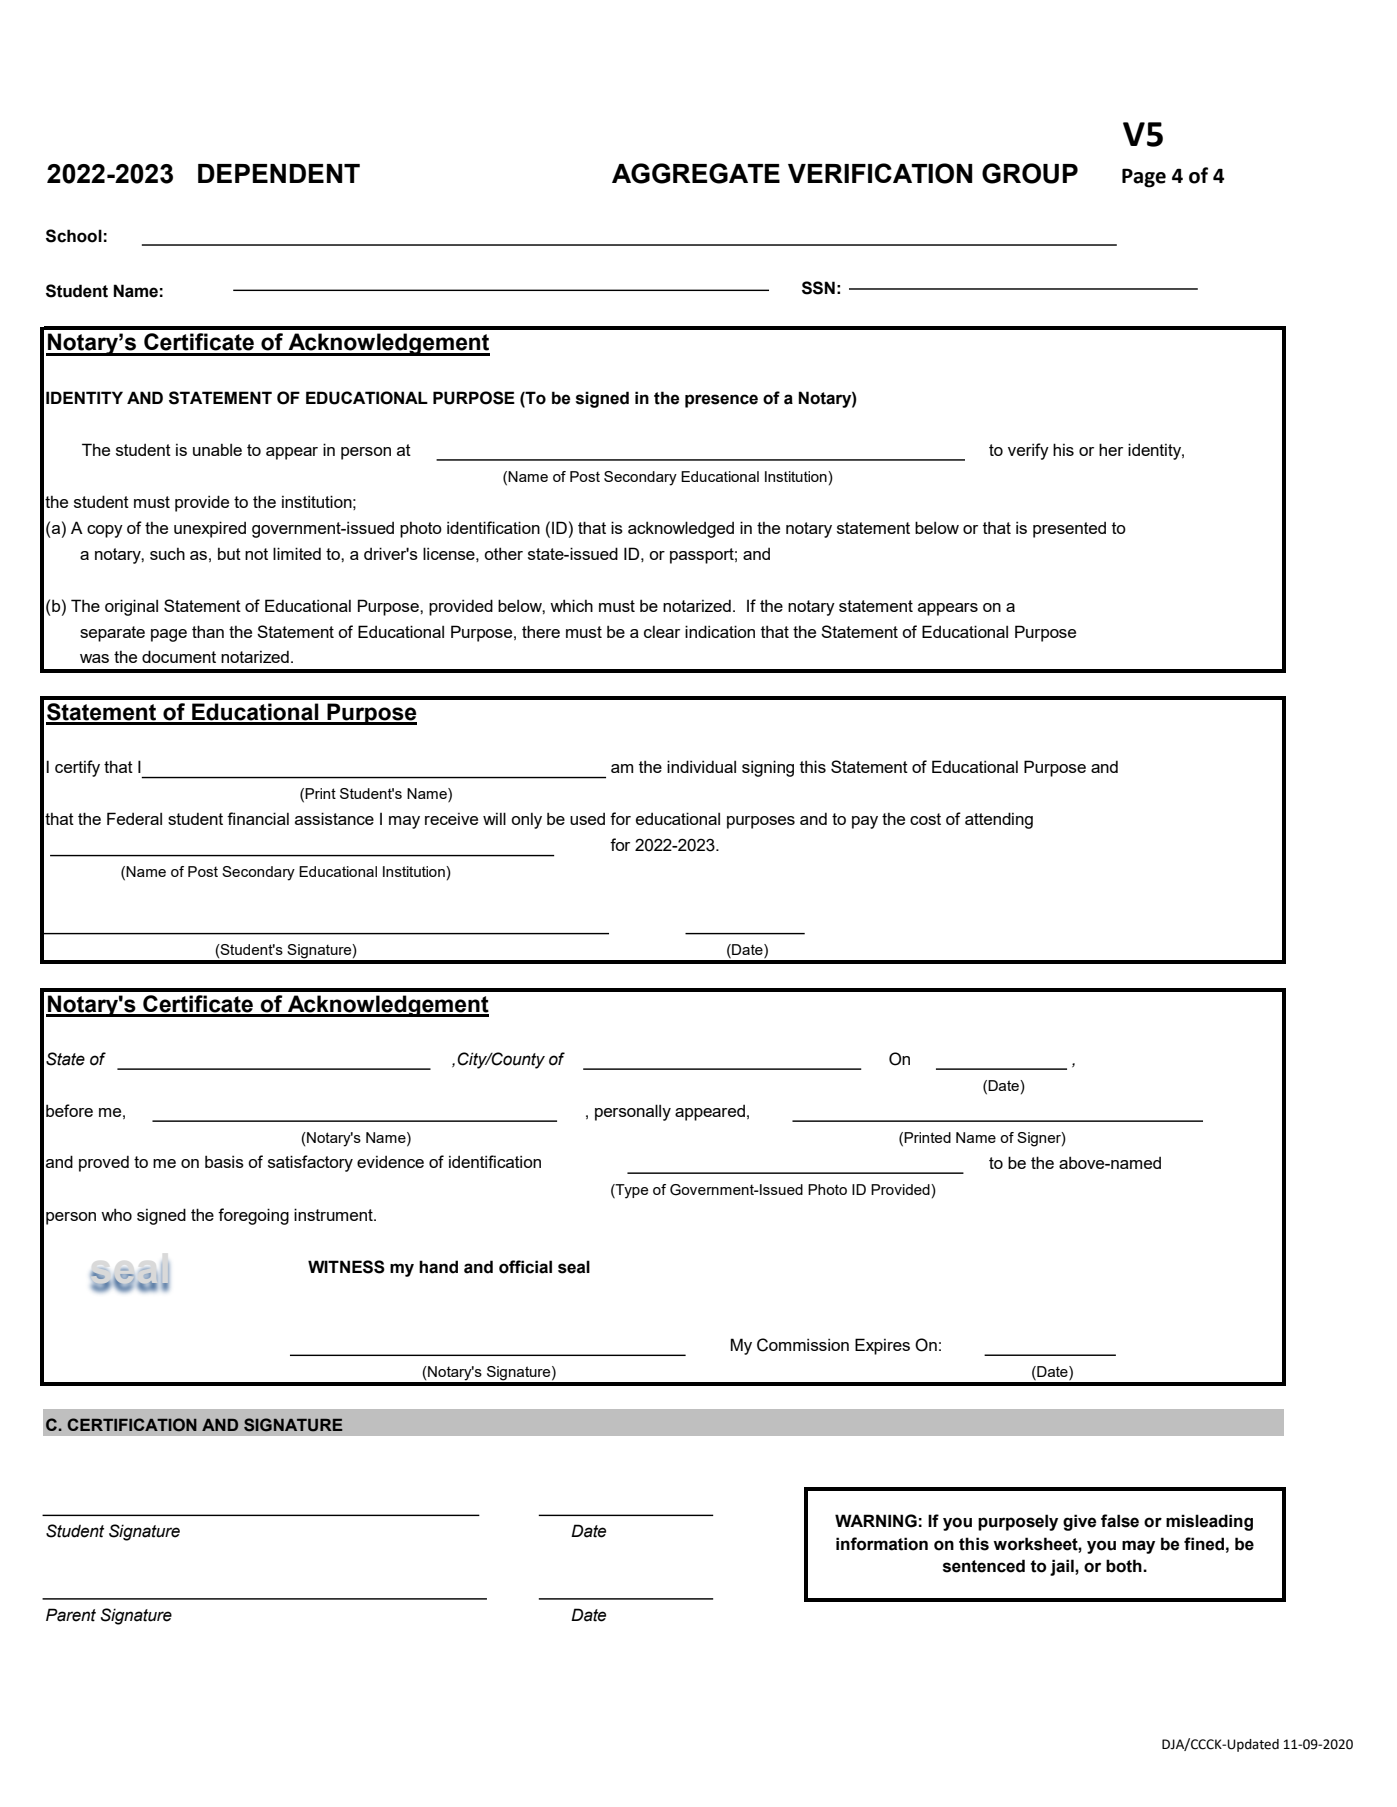 The height and width of the screenshot is (1807, 1397). What do you see at coordinates (217, 449) in the screenshot?
I see `unable` at bounding box center [217, 449].
